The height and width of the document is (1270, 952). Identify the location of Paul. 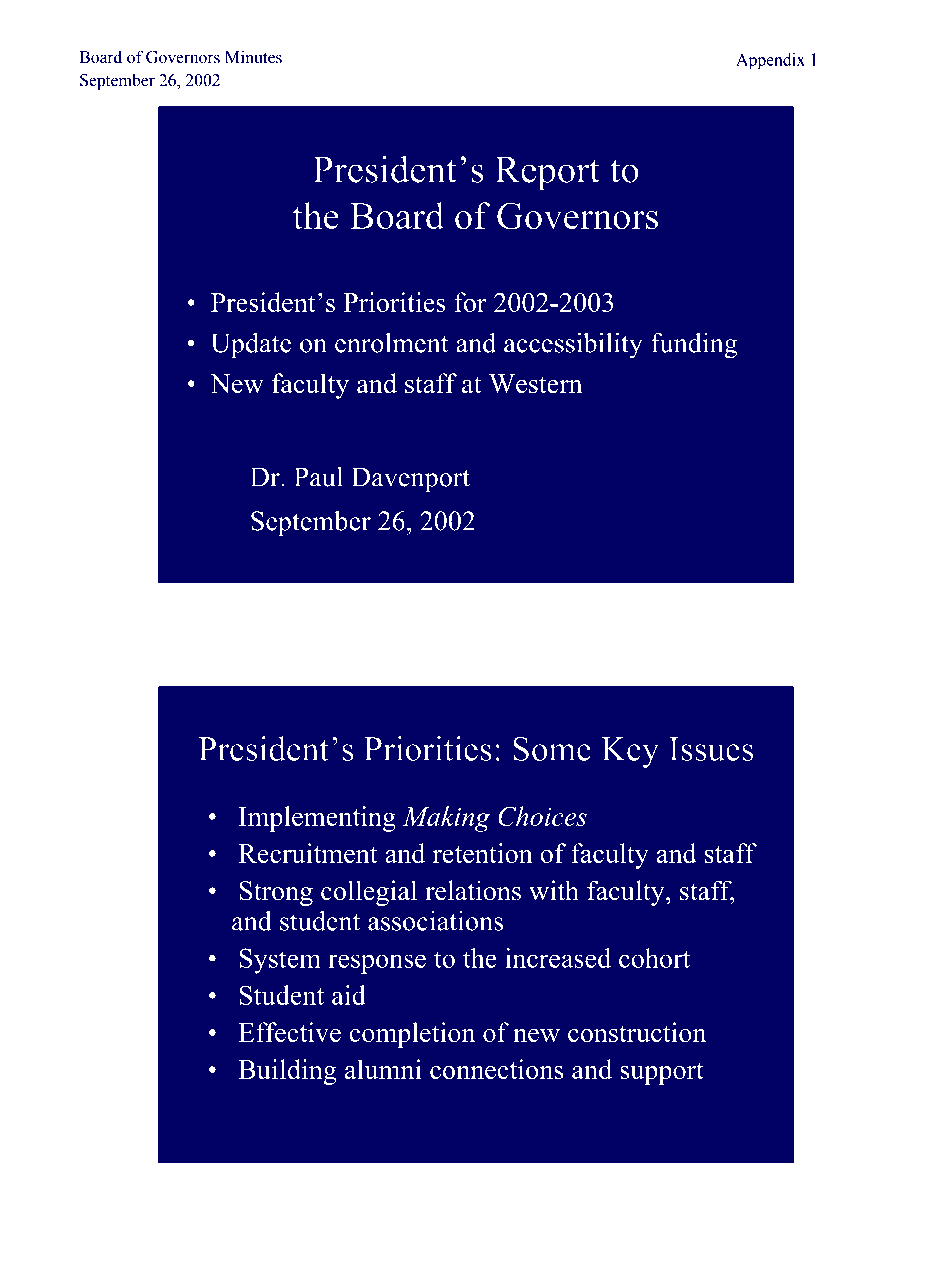
(318, 476).
